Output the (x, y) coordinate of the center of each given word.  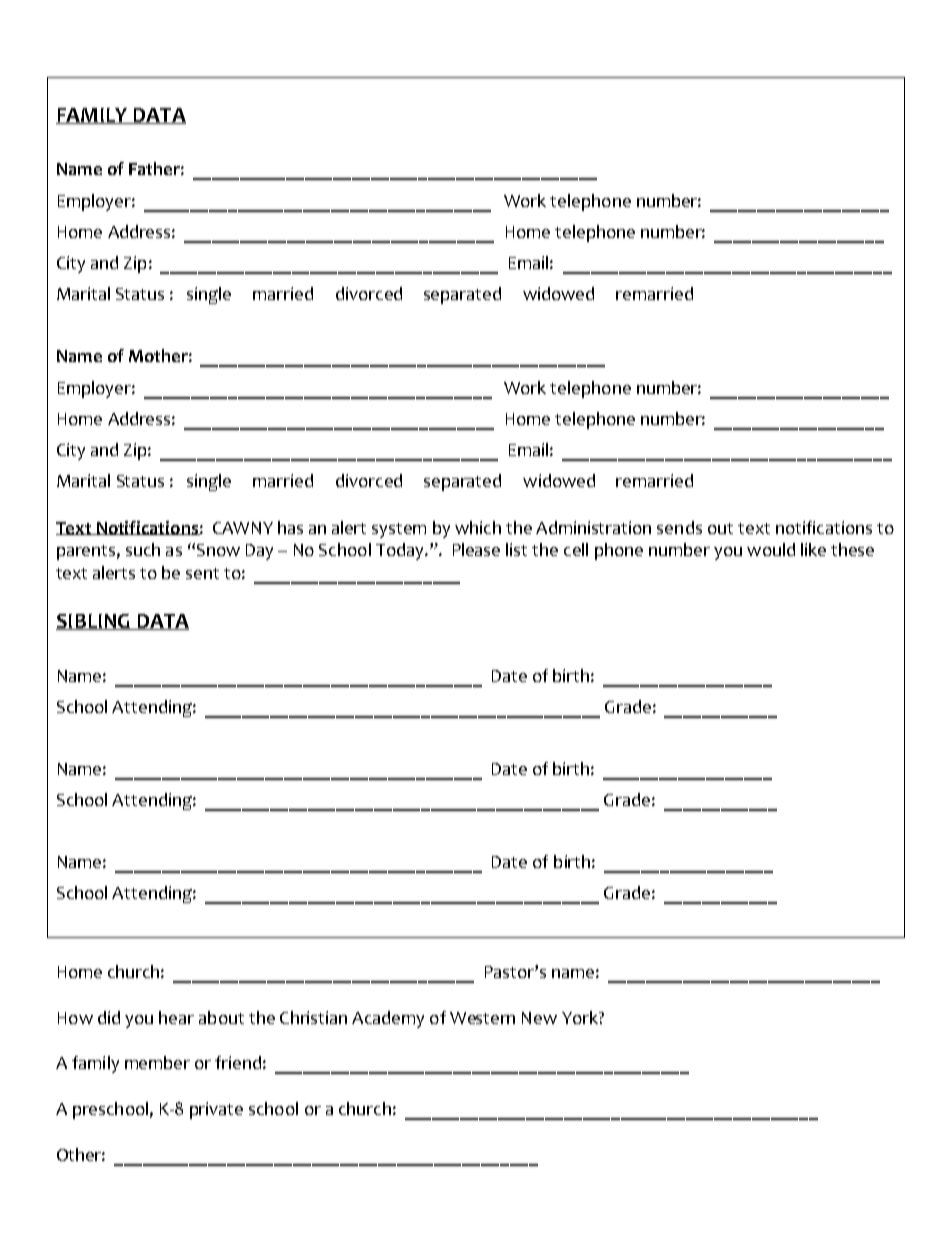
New (539, 1018)
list (516, 549)
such (143, 549)
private (216, 1110)
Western (482, 1018)
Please (476, 549)
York (581, 1017)
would (771, 549)
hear (176, 1017)
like (813, 549)
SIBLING (94, 622)
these (852, 549)
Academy (388, 1019)
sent (202, 573)
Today (401, 551)
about (221, 1017)
